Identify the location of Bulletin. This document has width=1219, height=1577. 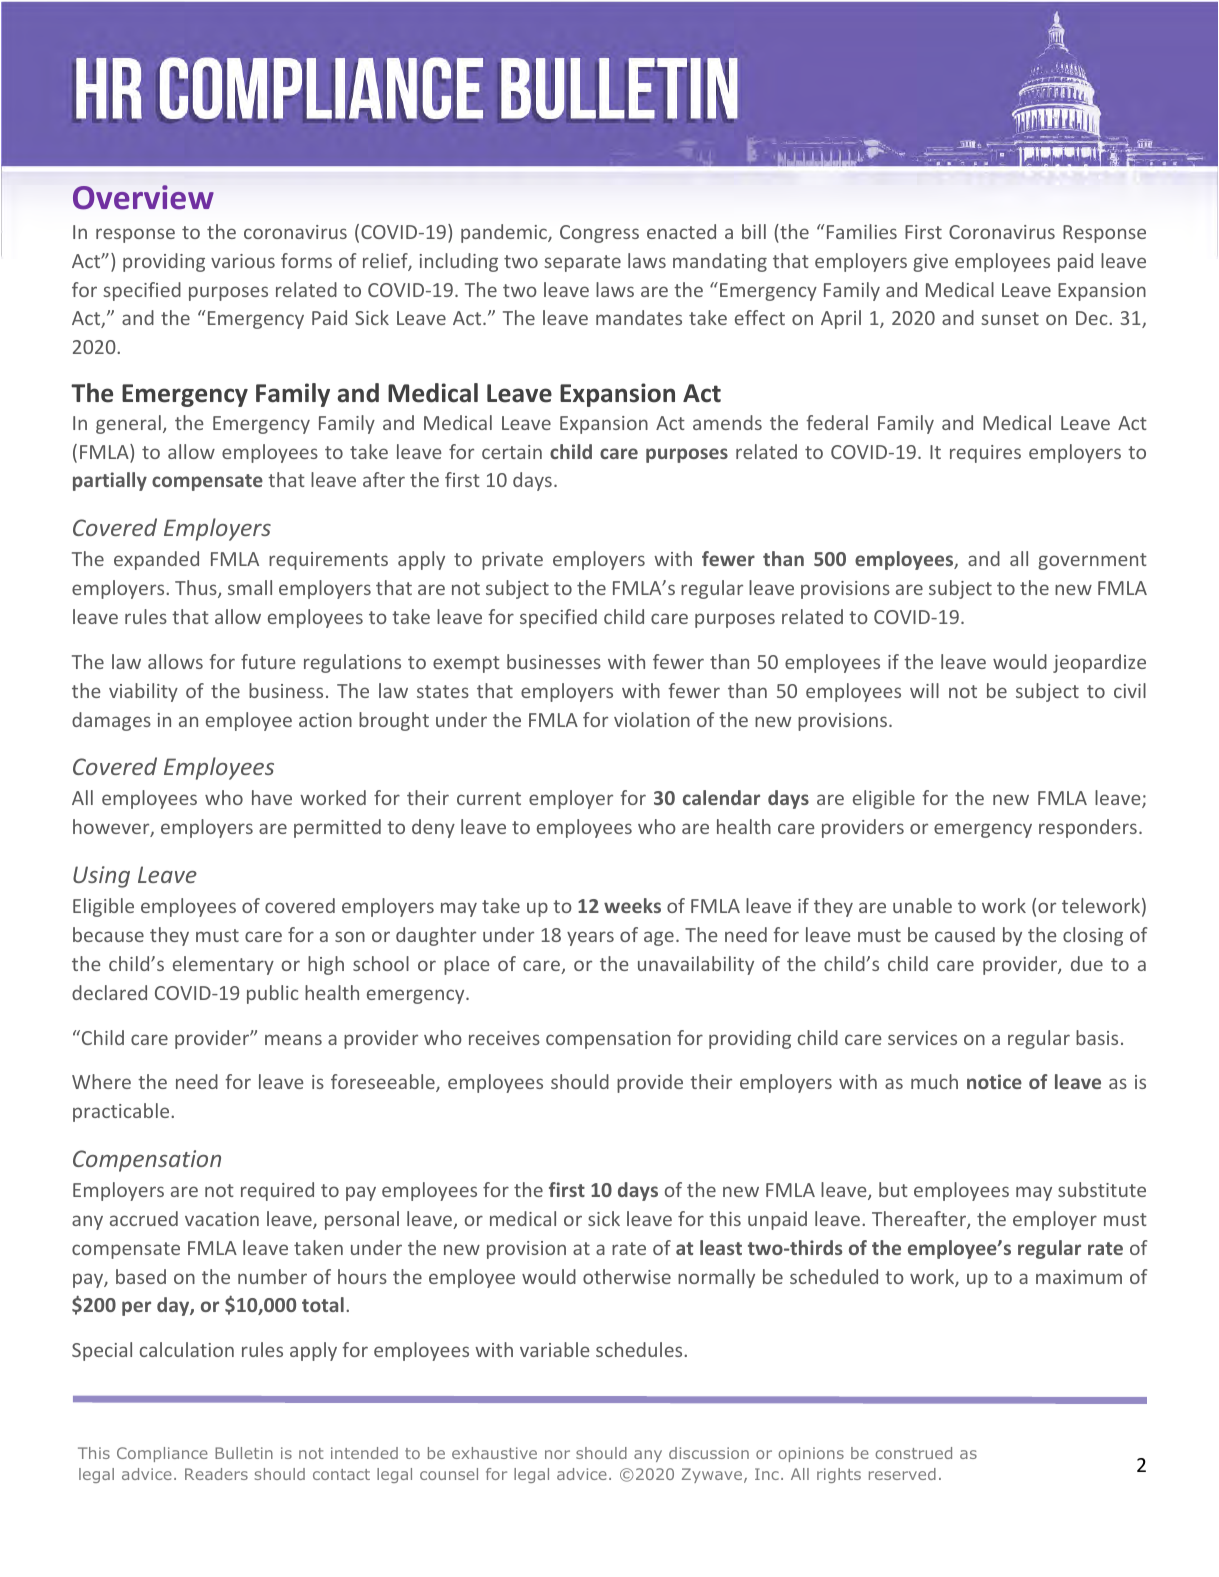
(244, 1453).
